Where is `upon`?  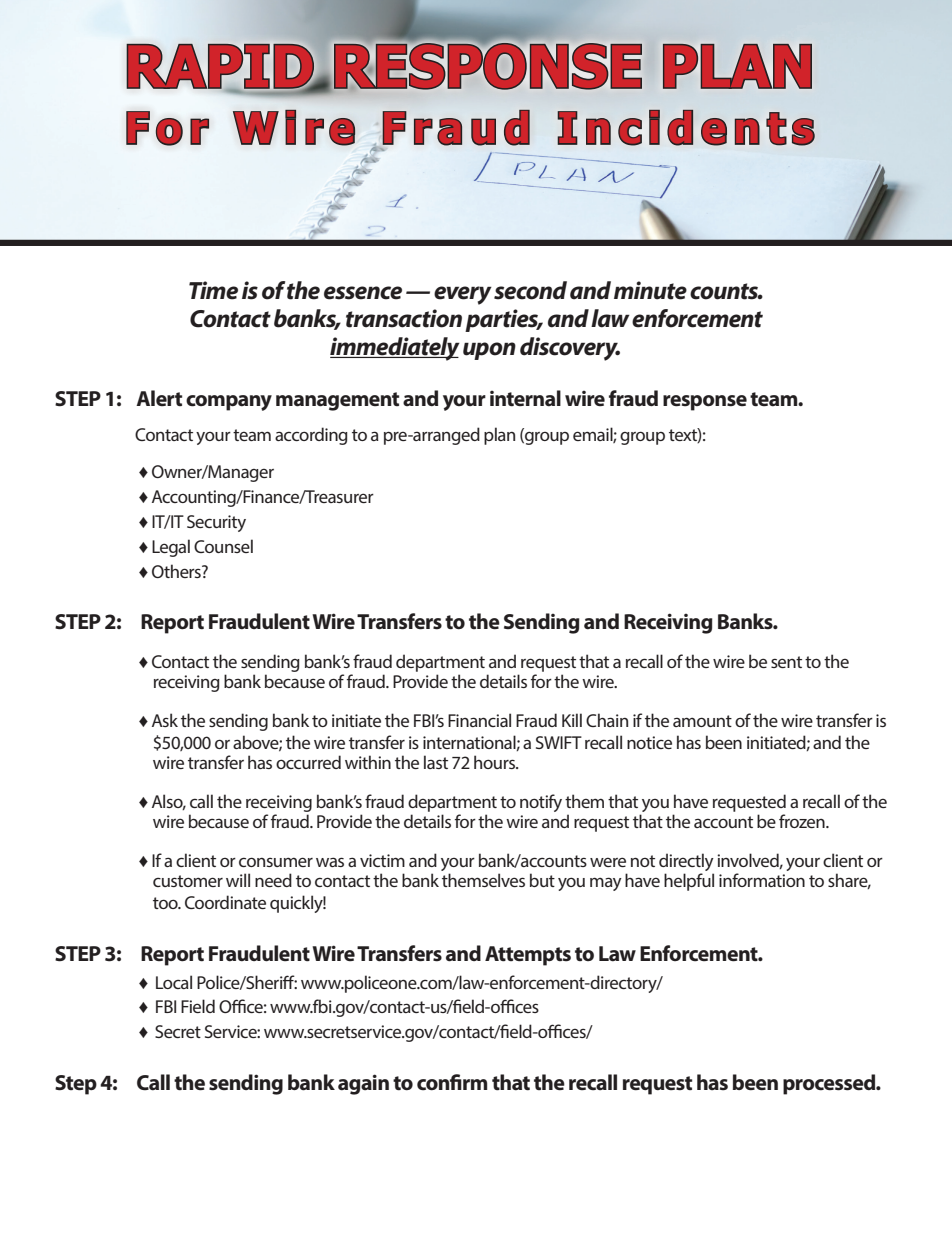 upon is located at coordinates (489, 351).
